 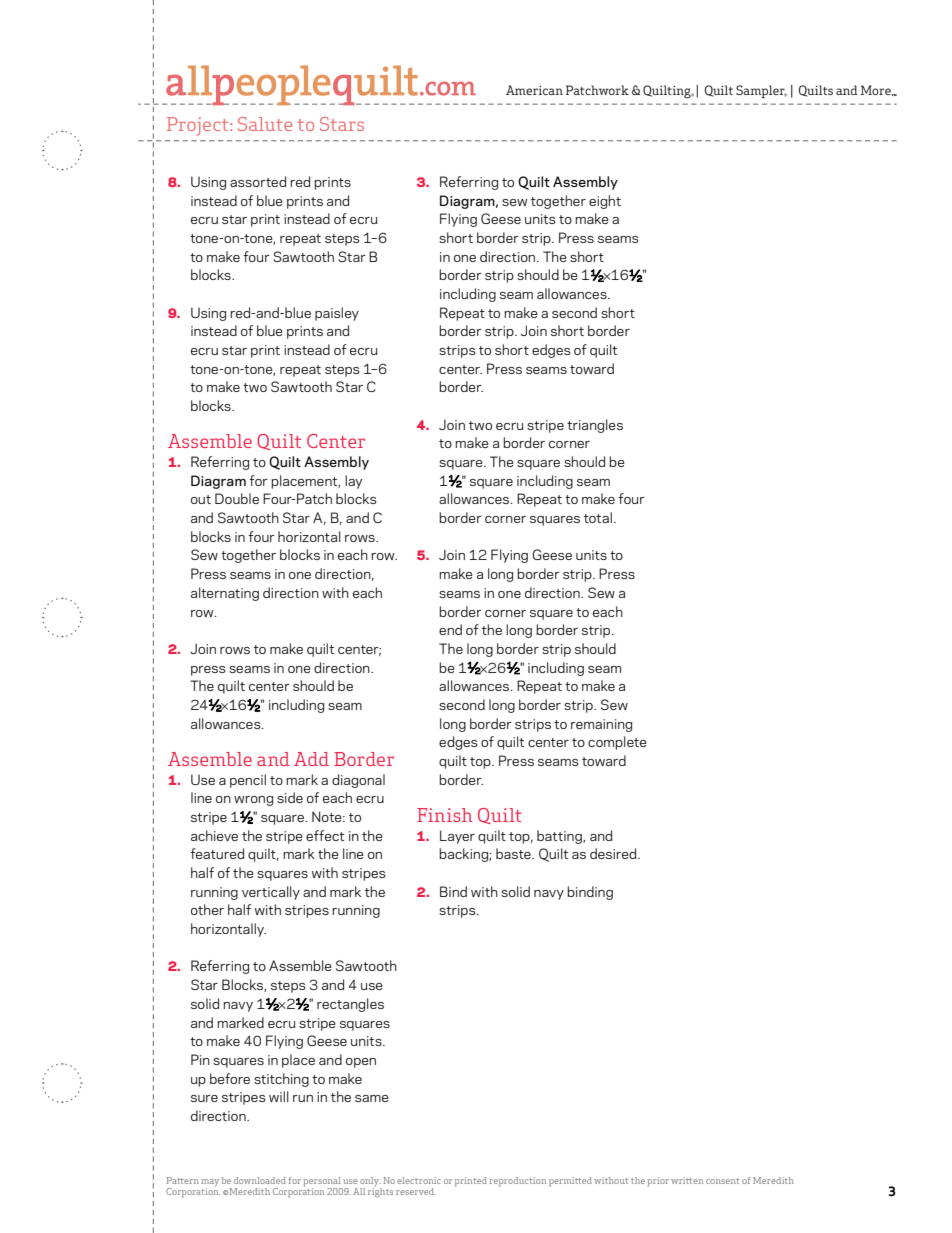 What do you see at coordinates (614, 853) in the page?
I see `desired` at bounding box center [614, 853].
